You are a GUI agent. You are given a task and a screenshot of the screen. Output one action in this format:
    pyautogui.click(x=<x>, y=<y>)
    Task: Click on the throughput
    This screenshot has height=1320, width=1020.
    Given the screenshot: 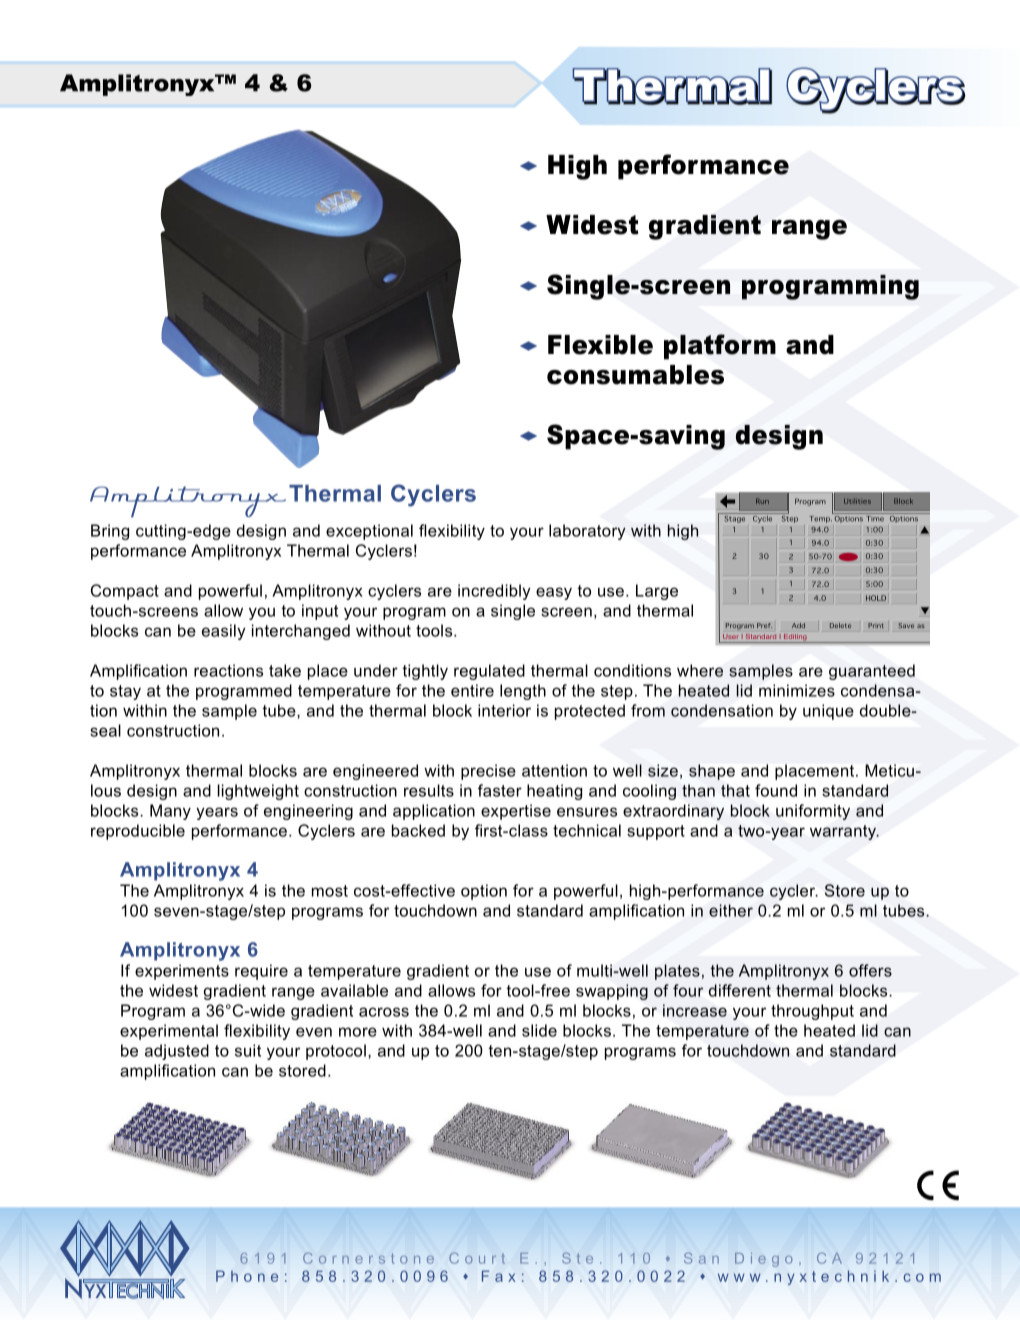 What is the action you would take?
    pyautogui.click(x=812, y=1012)
